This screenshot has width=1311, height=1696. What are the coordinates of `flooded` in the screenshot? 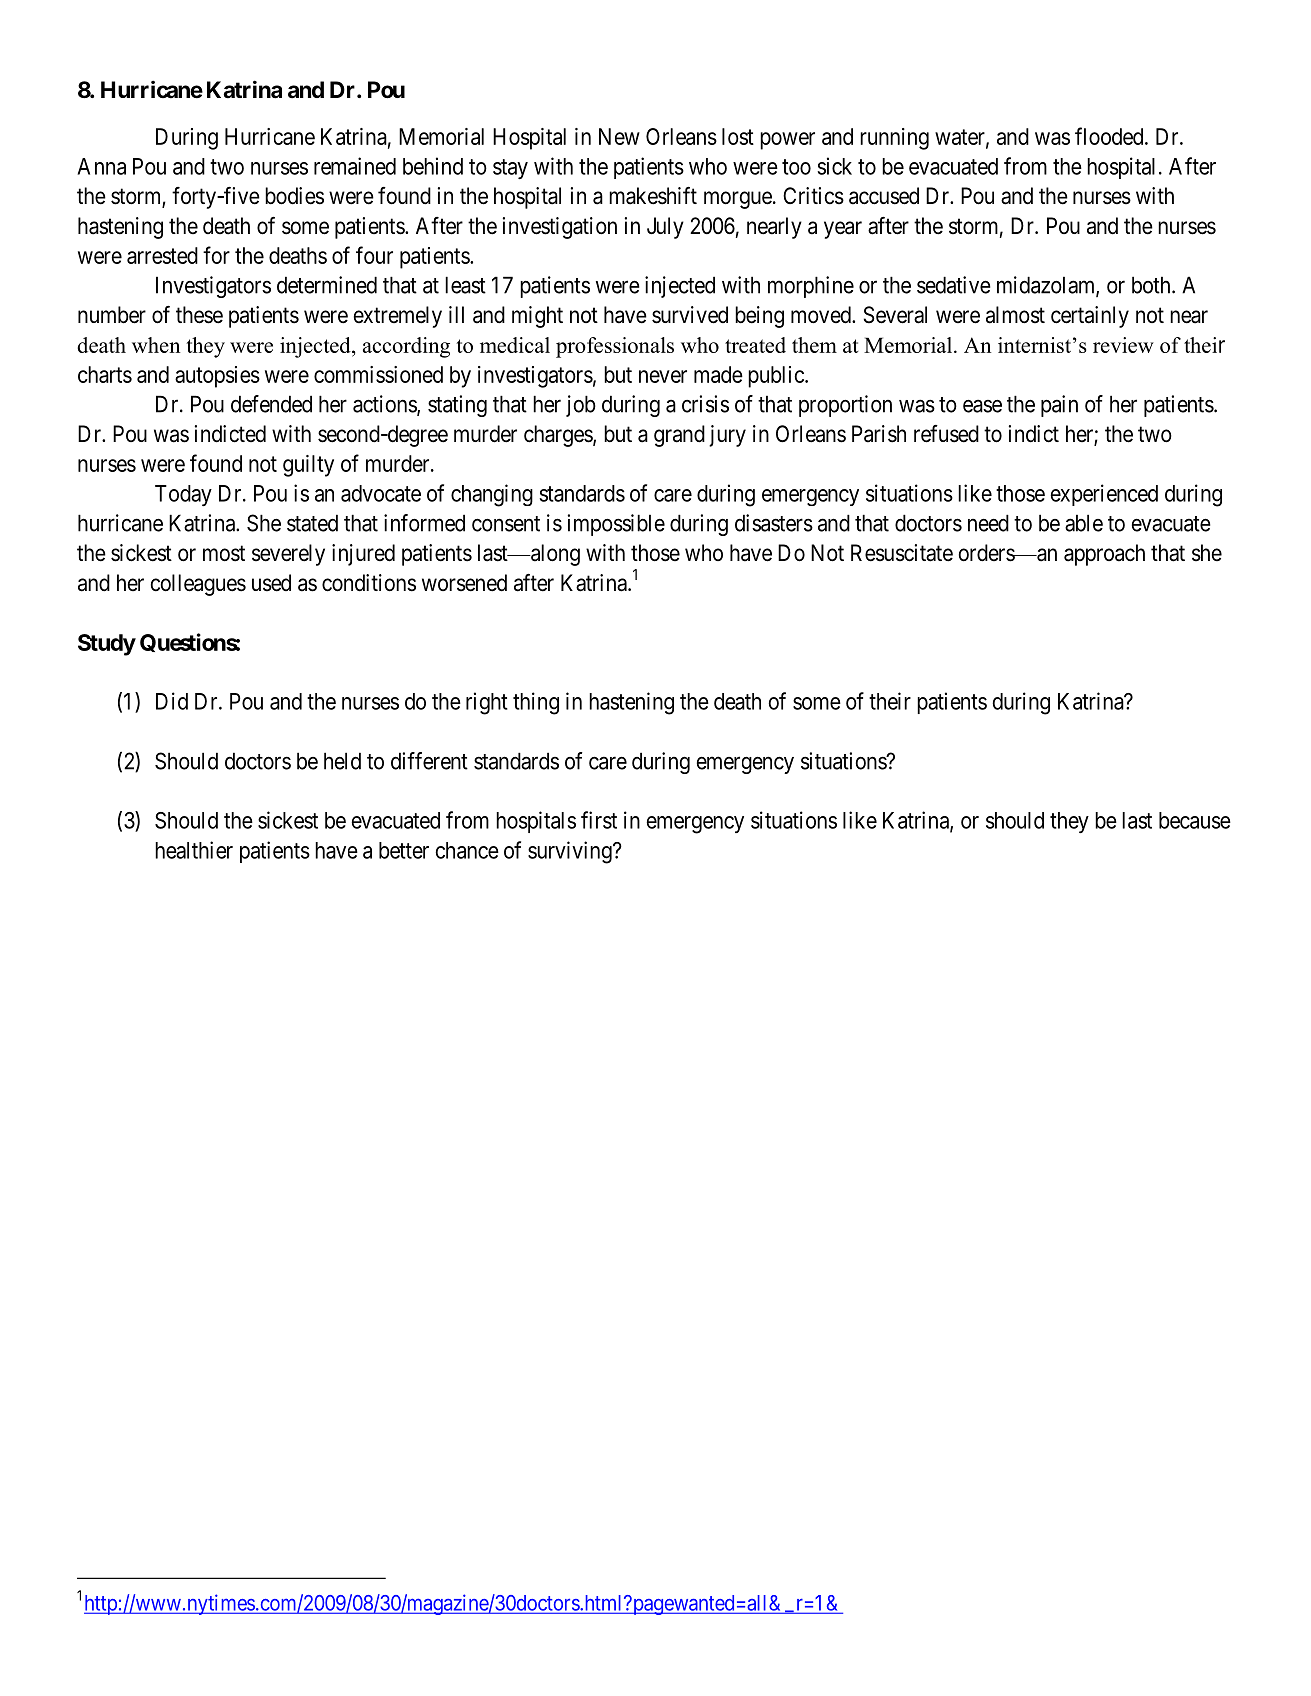 It's located at (1110, 136).
